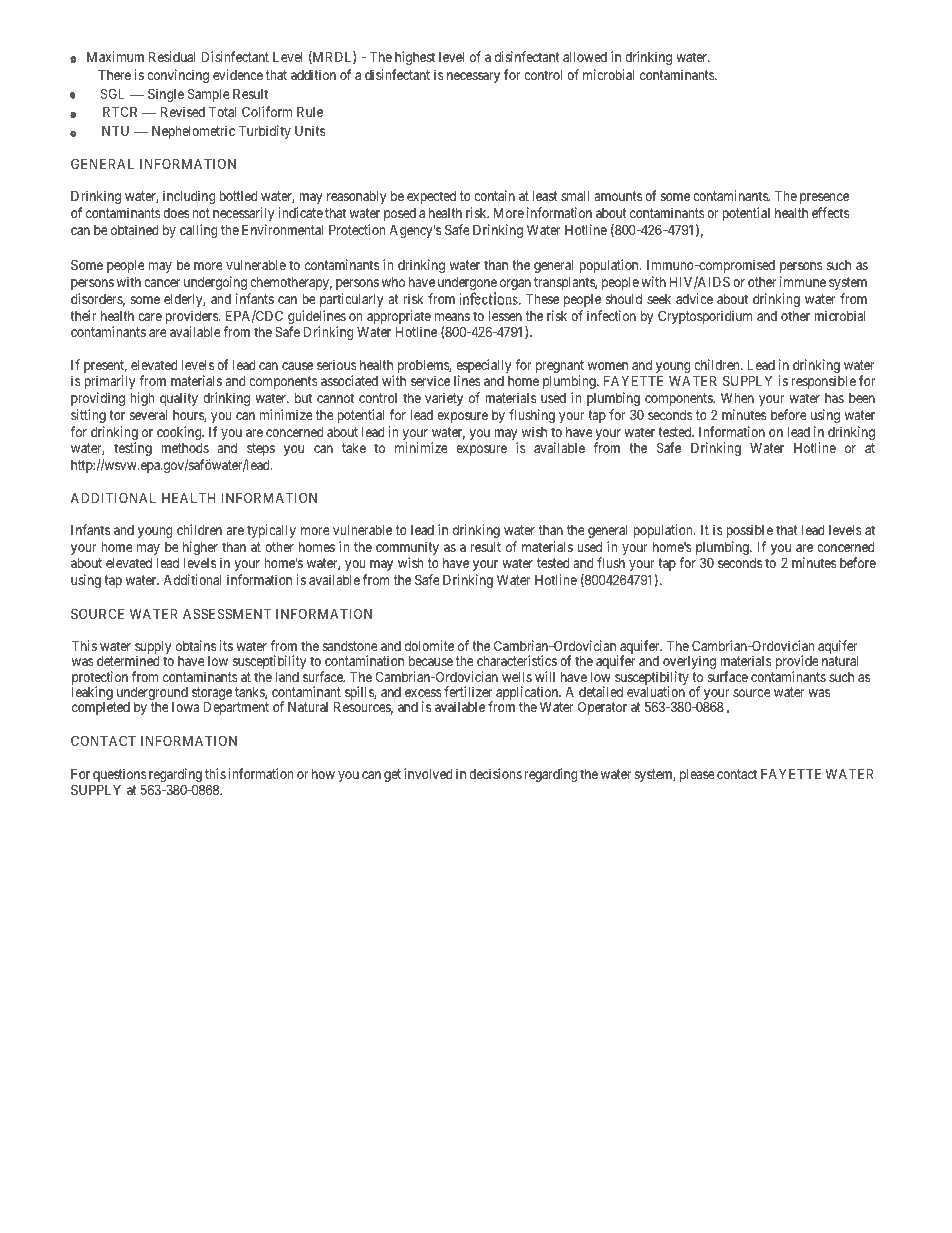 The image size is (952, 1233). What do you see at coordinates (749, 531) in the image?
I see `possible` at bounding box center [749, 531].
